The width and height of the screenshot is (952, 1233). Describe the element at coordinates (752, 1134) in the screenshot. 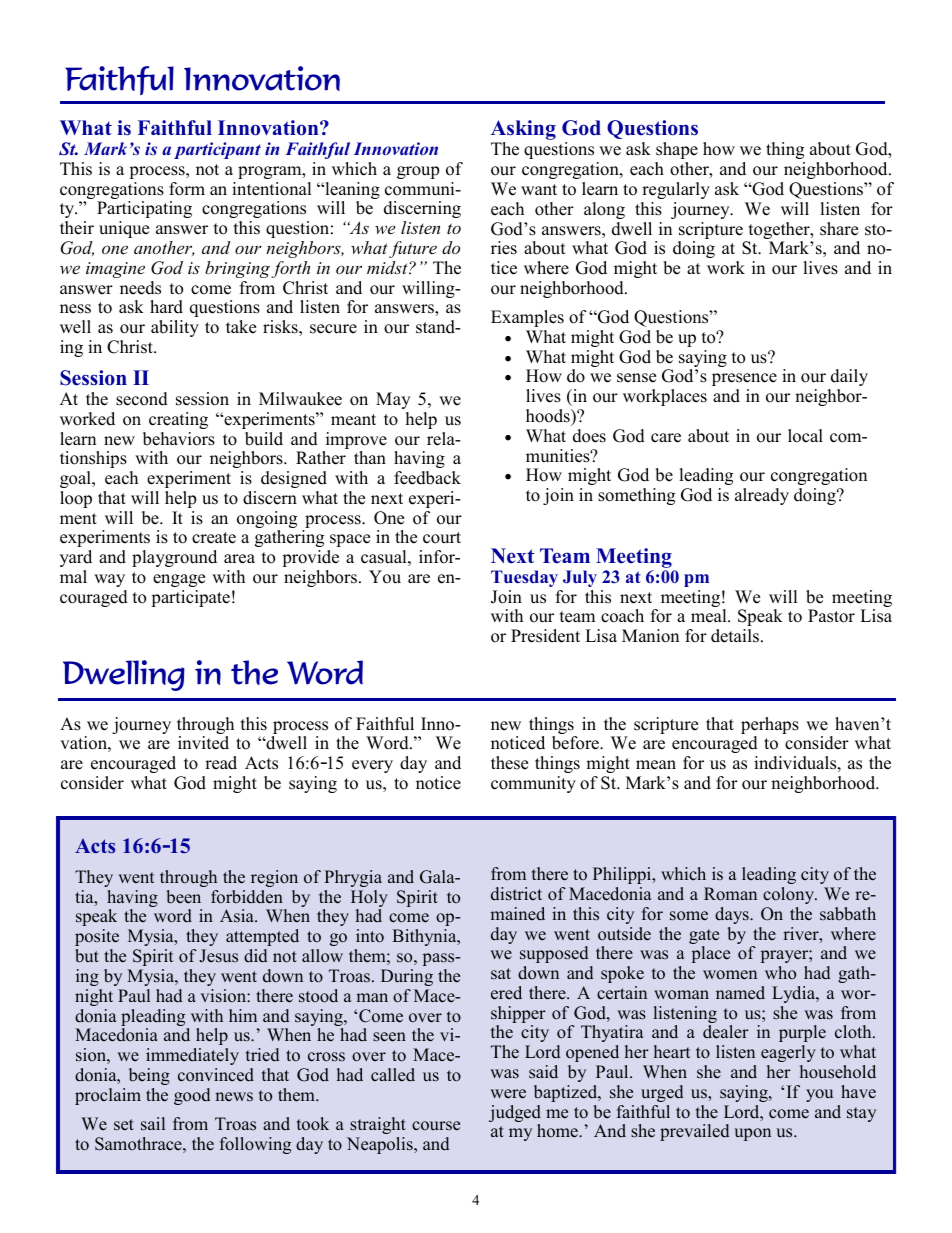

I see `upon` at that location.
